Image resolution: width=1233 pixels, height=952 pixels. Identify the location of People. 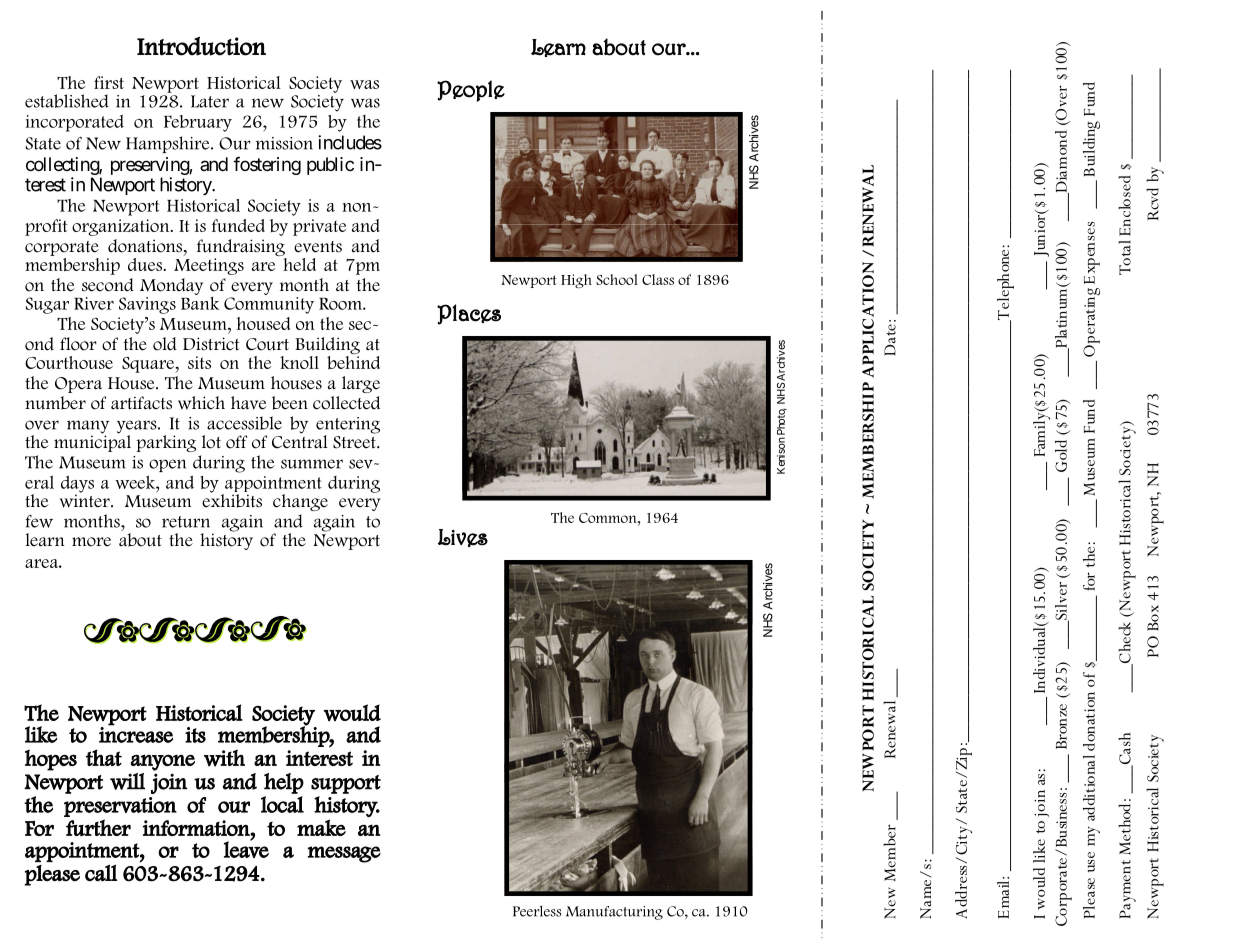
(471, 91).
